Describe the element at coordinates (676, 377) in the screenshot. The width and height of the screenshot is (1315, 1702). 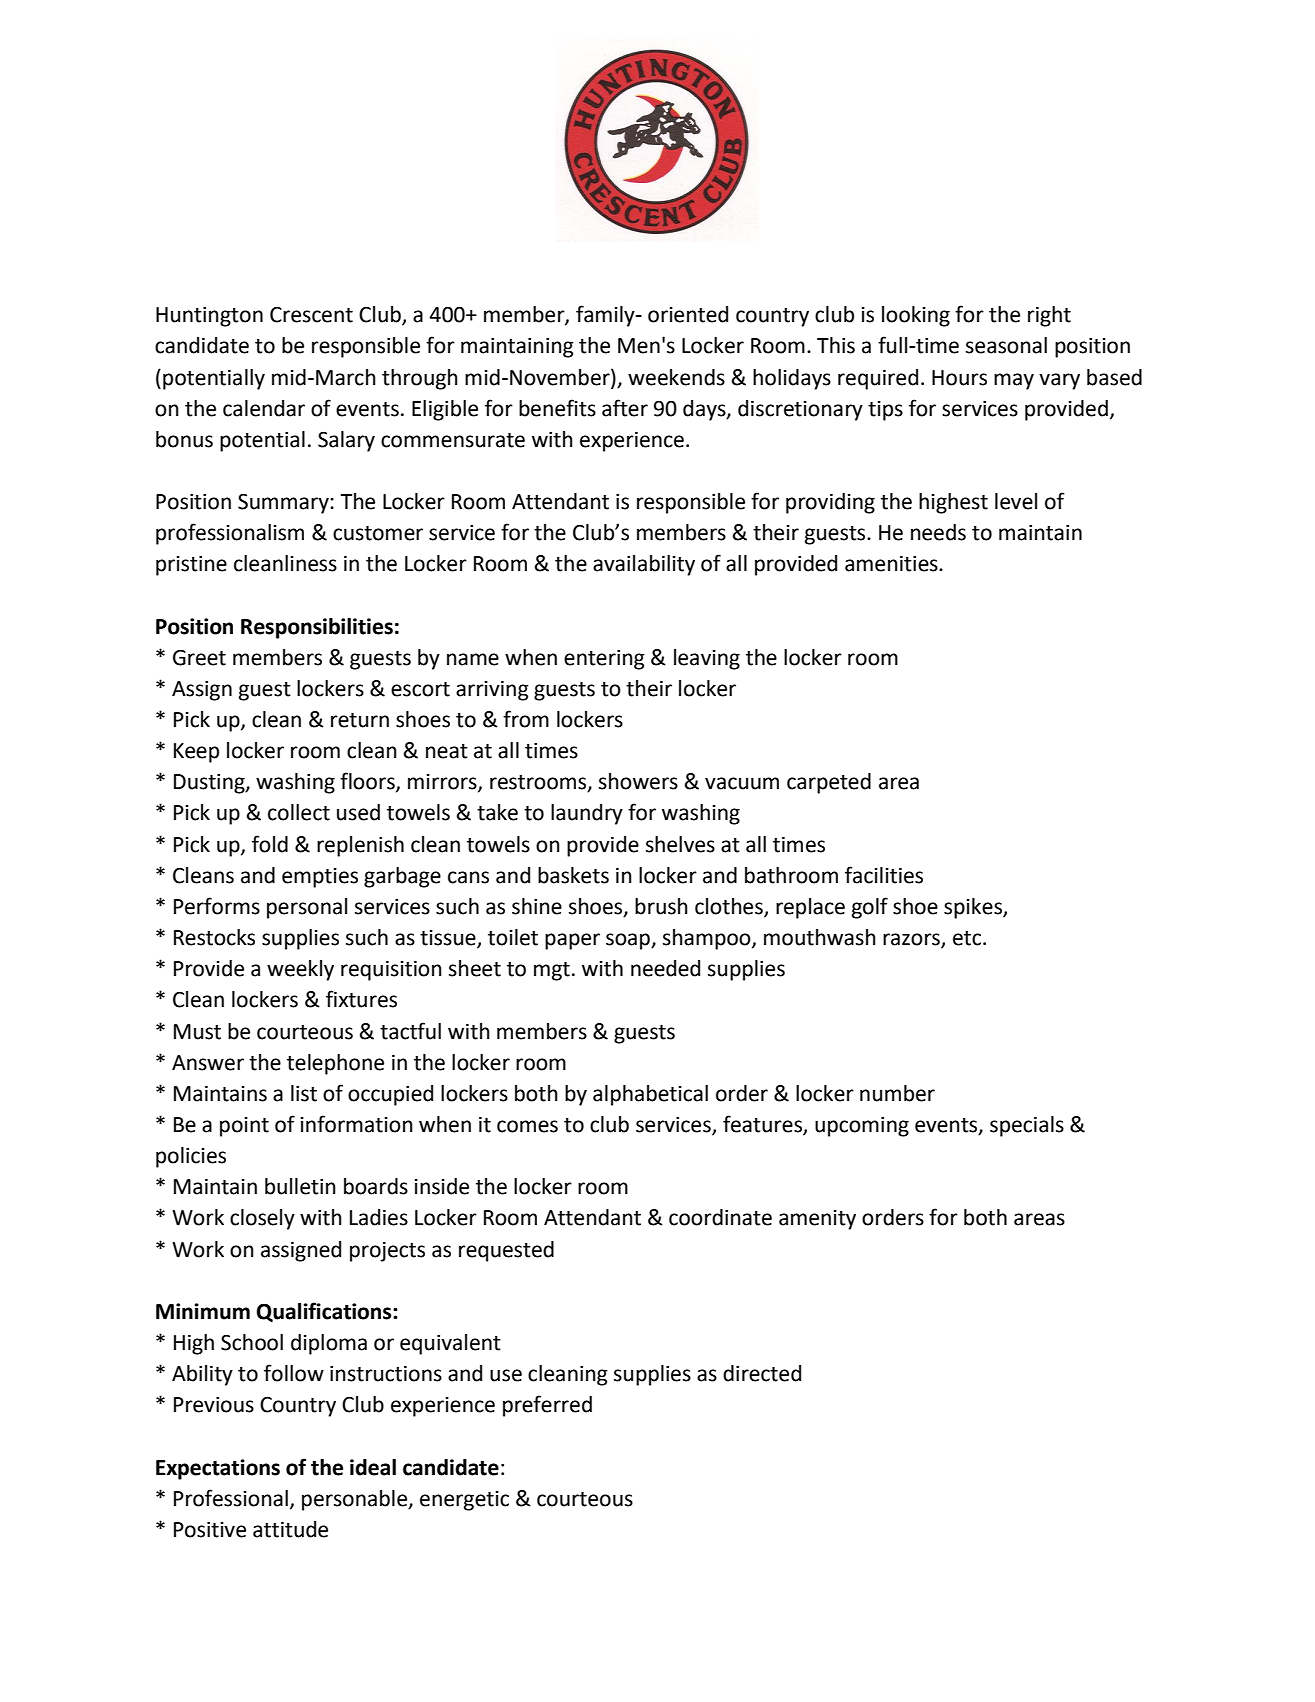
I see `weekends` at that location.
